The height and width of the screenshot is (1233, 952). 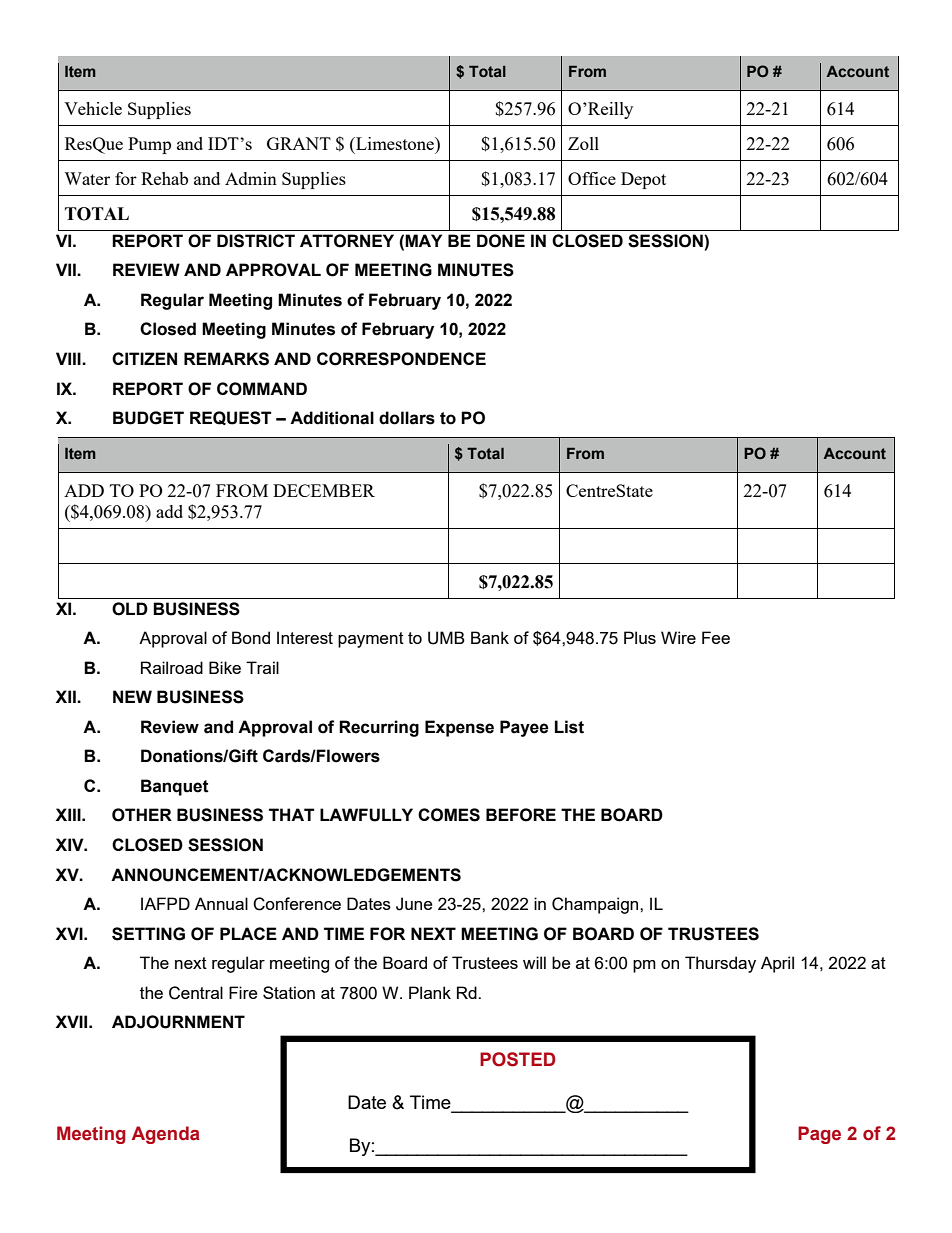 What do you see at coordinates (149, 145) in the screenshot?
I see `Pump` at bounding box center [149, 145].
